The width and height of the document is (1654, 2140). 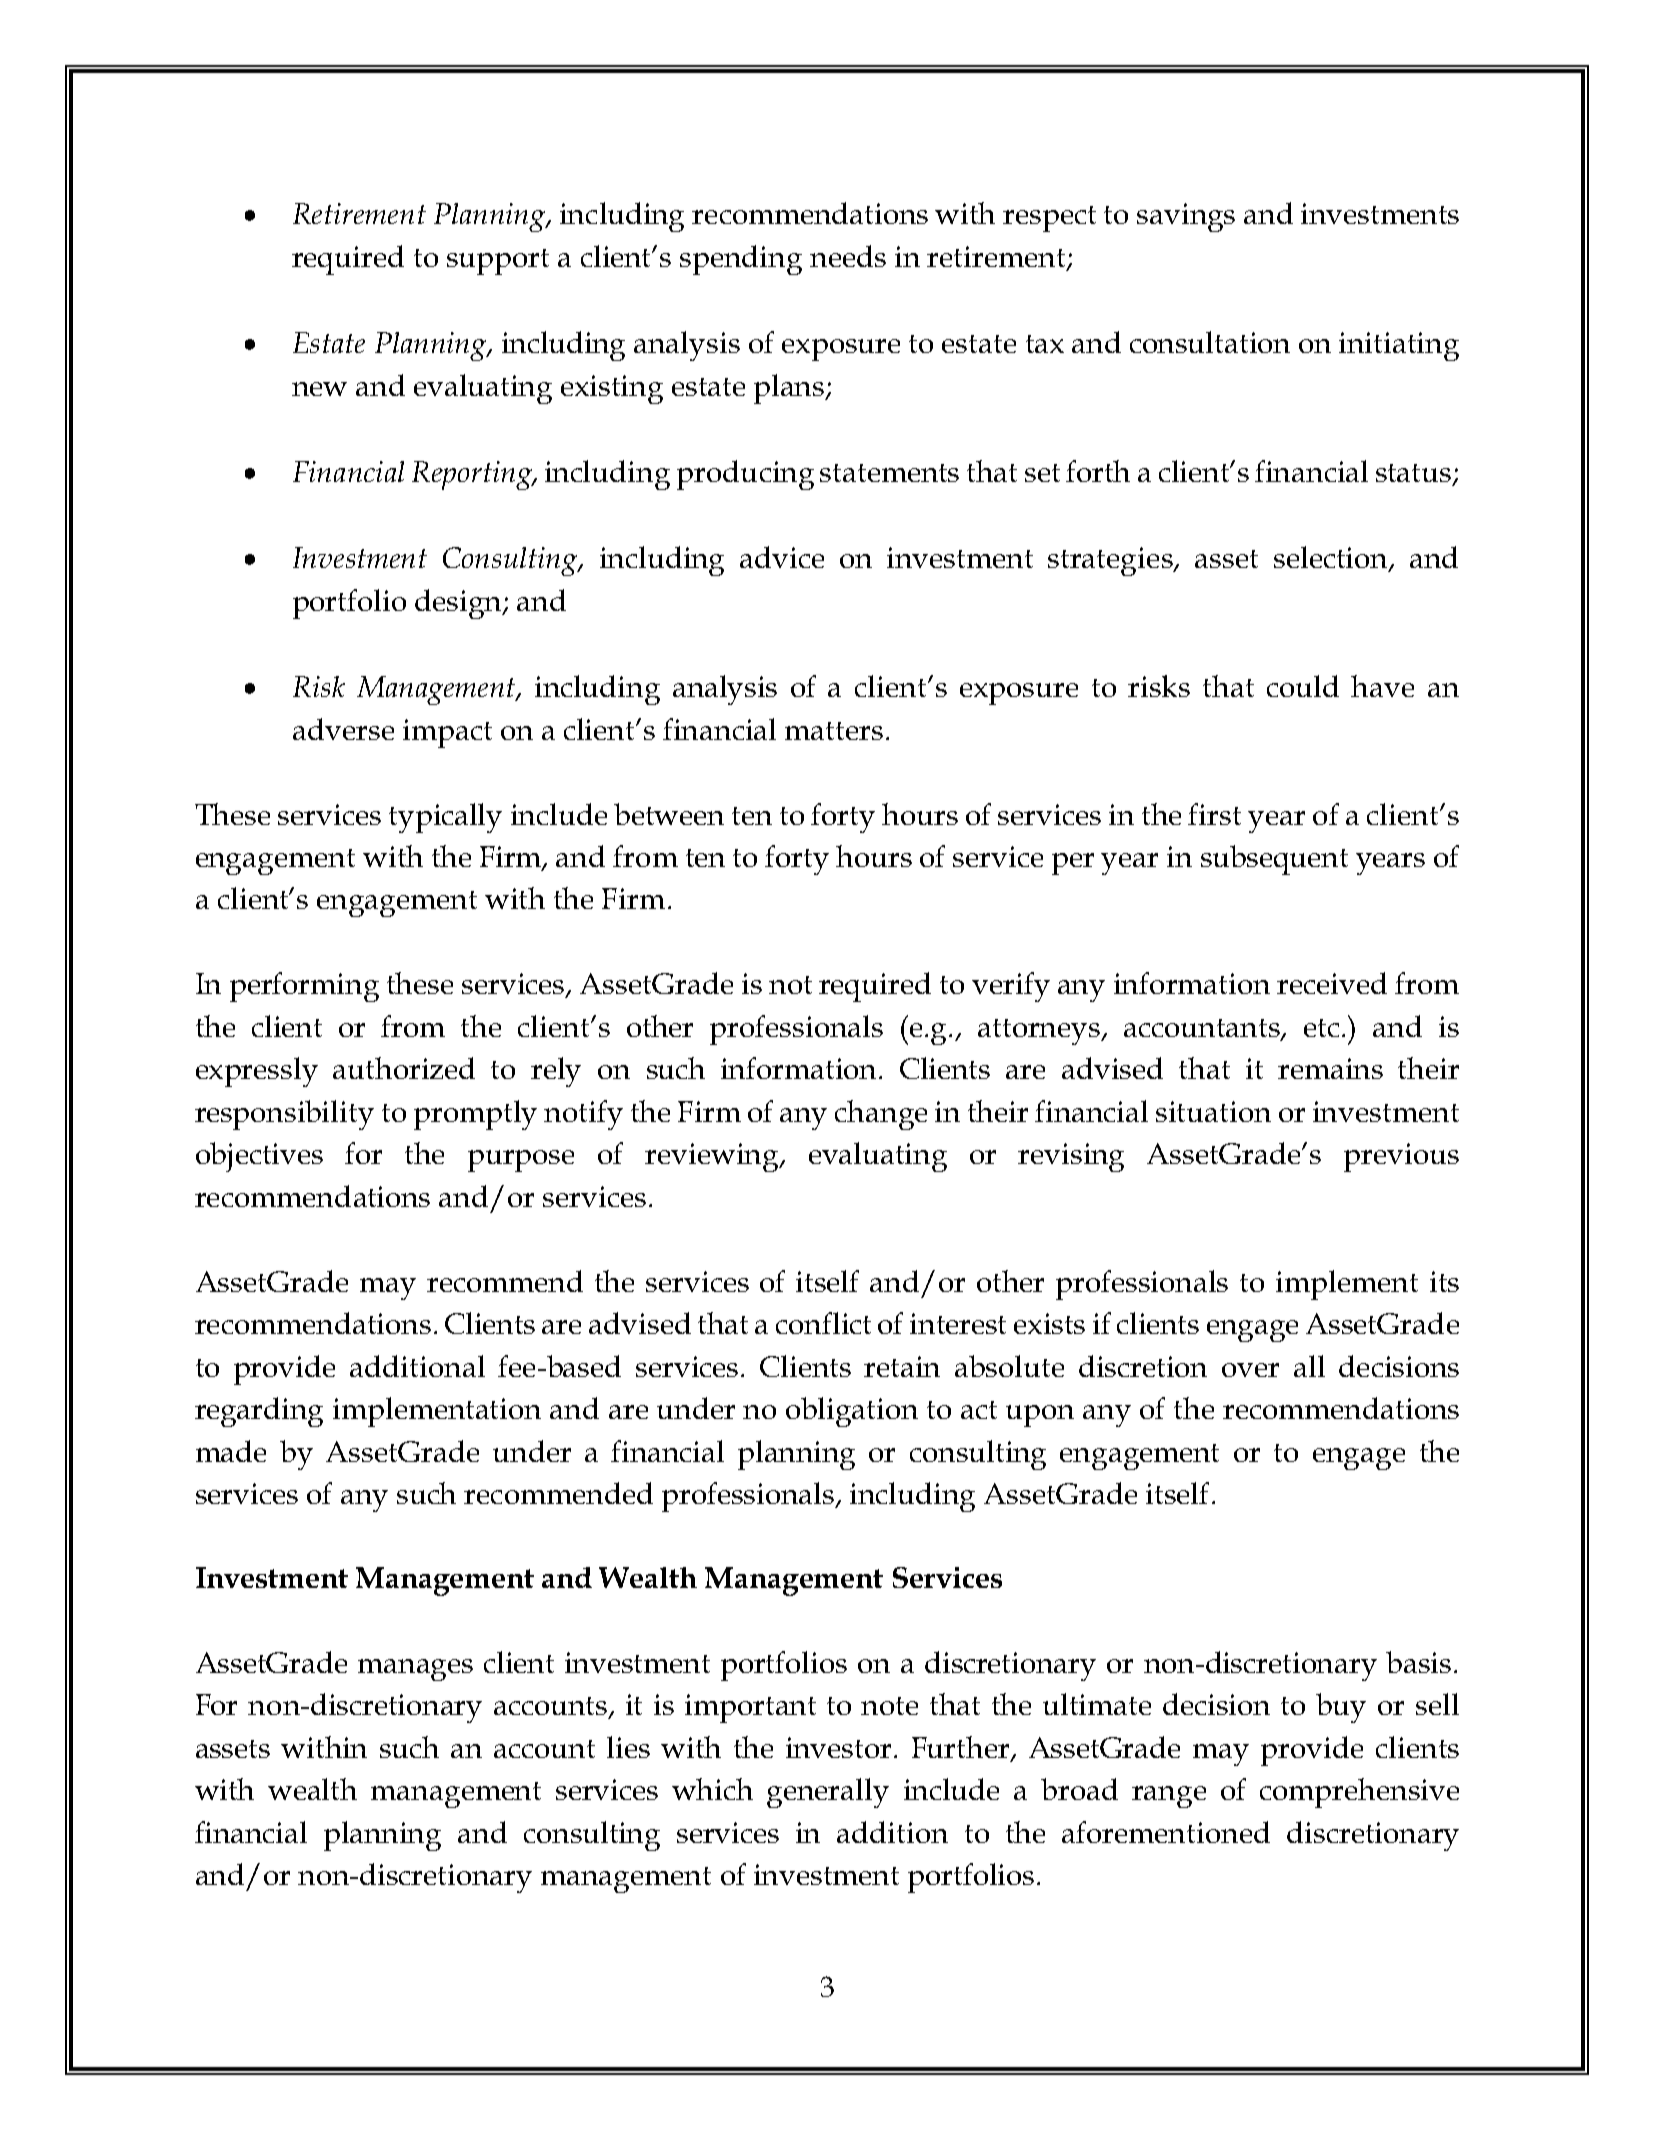 I want to click on generally, so click(x=828, y=1793).
